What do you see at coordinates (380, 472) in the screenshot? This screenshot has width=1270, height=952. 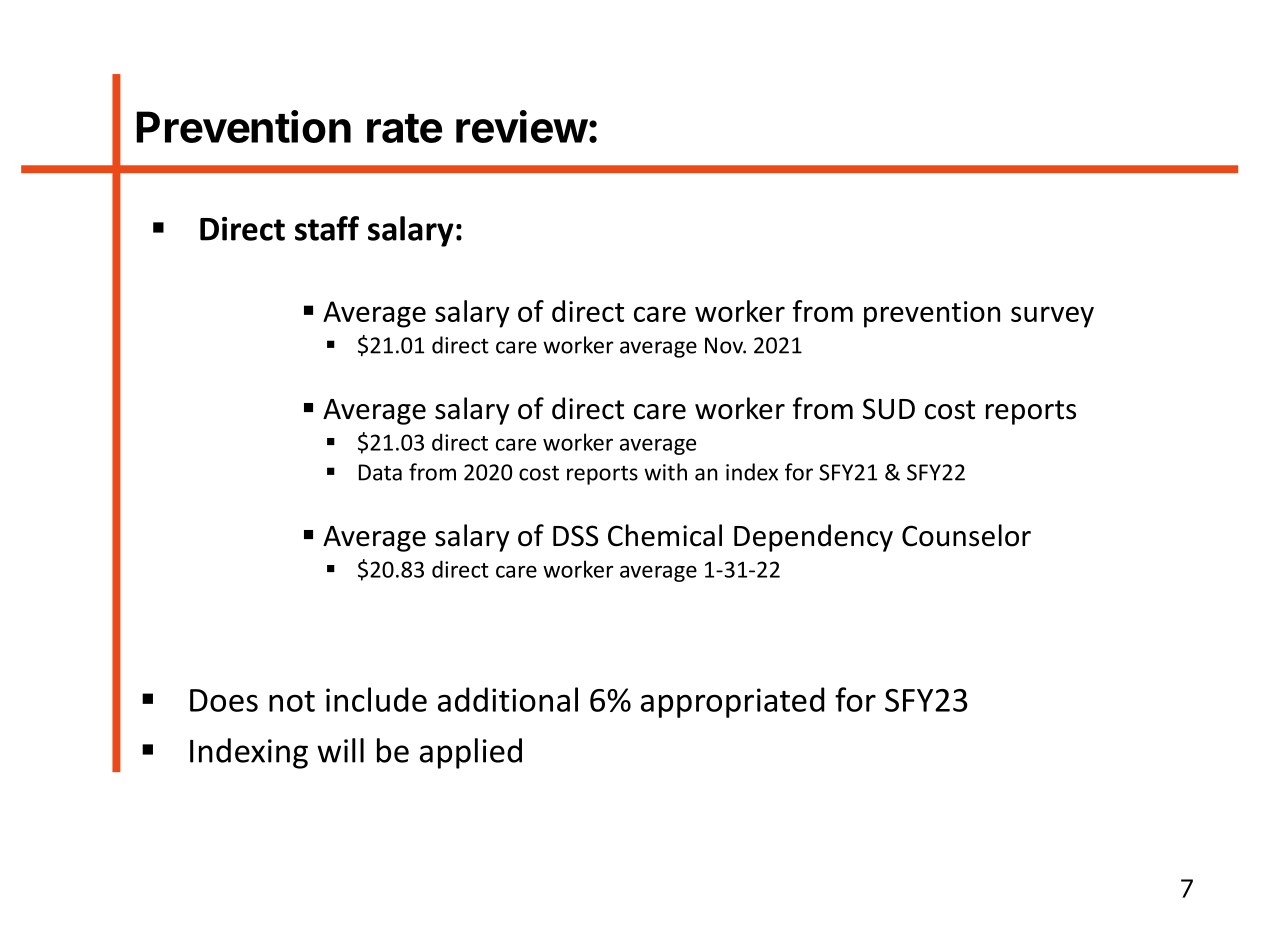 I see `Data` at bounding box center [380, 472].
